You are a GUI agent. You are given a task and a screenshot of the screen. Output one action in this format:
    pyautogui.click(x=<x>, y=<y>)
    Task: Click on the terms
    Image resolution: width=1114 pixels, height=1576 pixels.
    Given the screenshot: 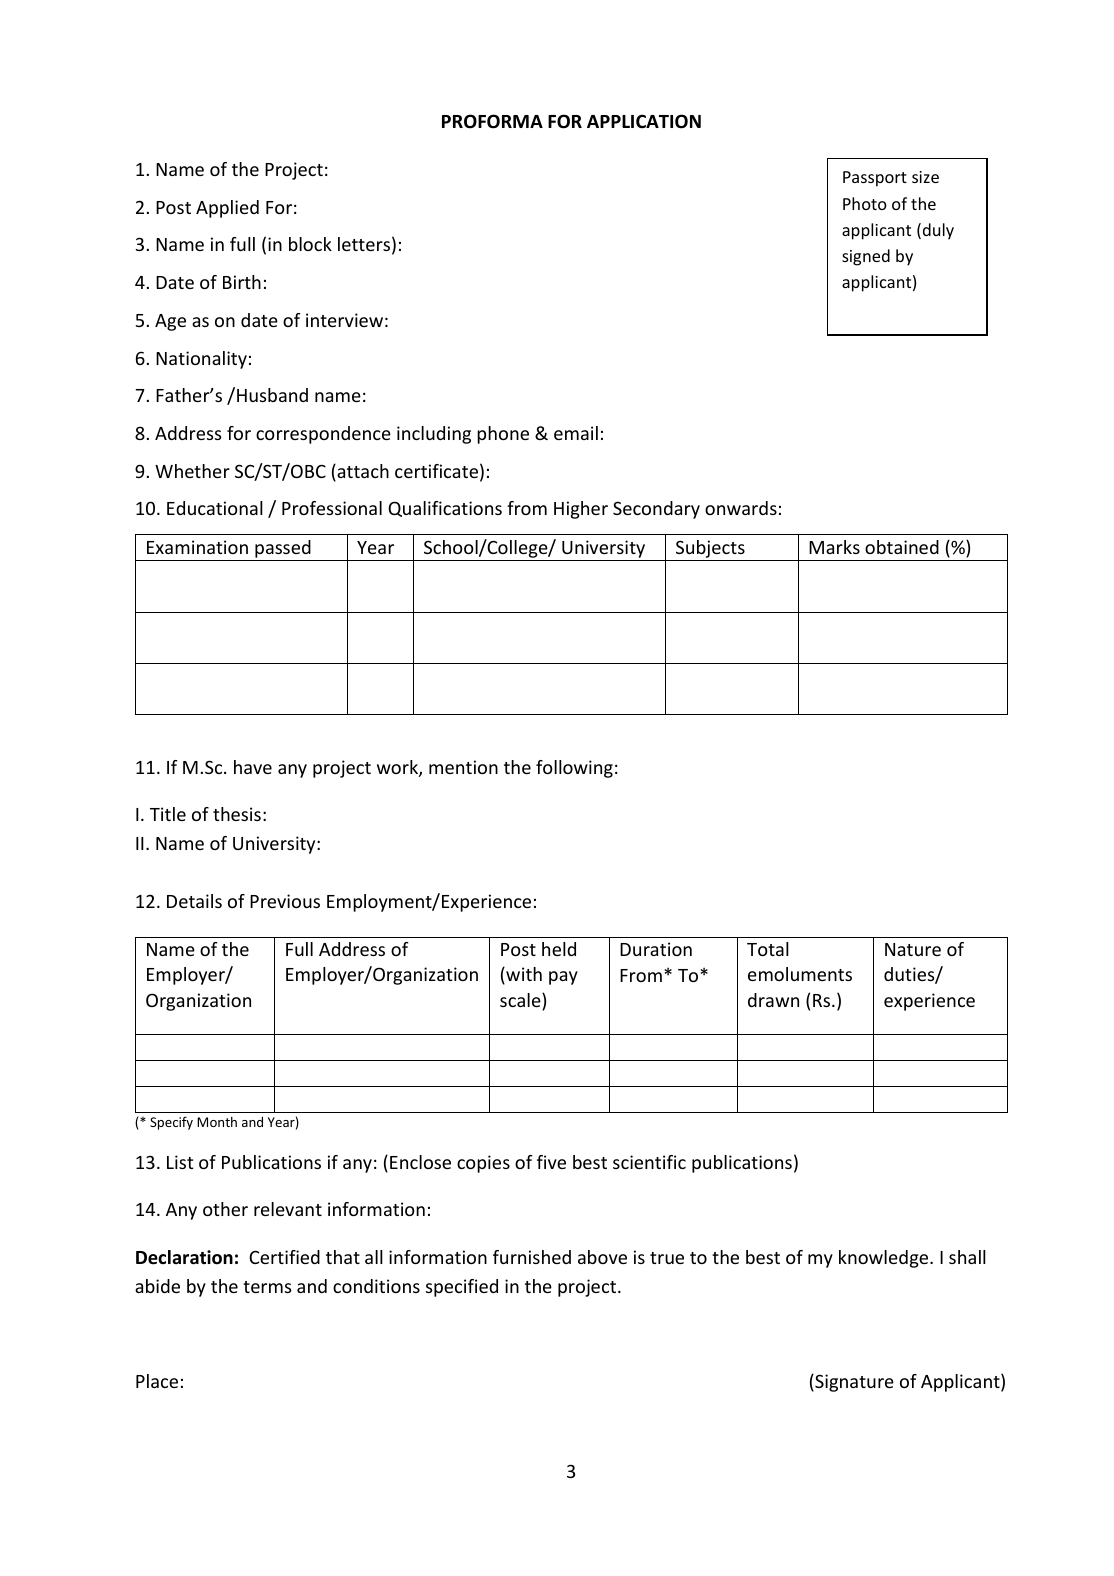 What is the action you would take?
    pyautogui.click(x=267, y=1287)
